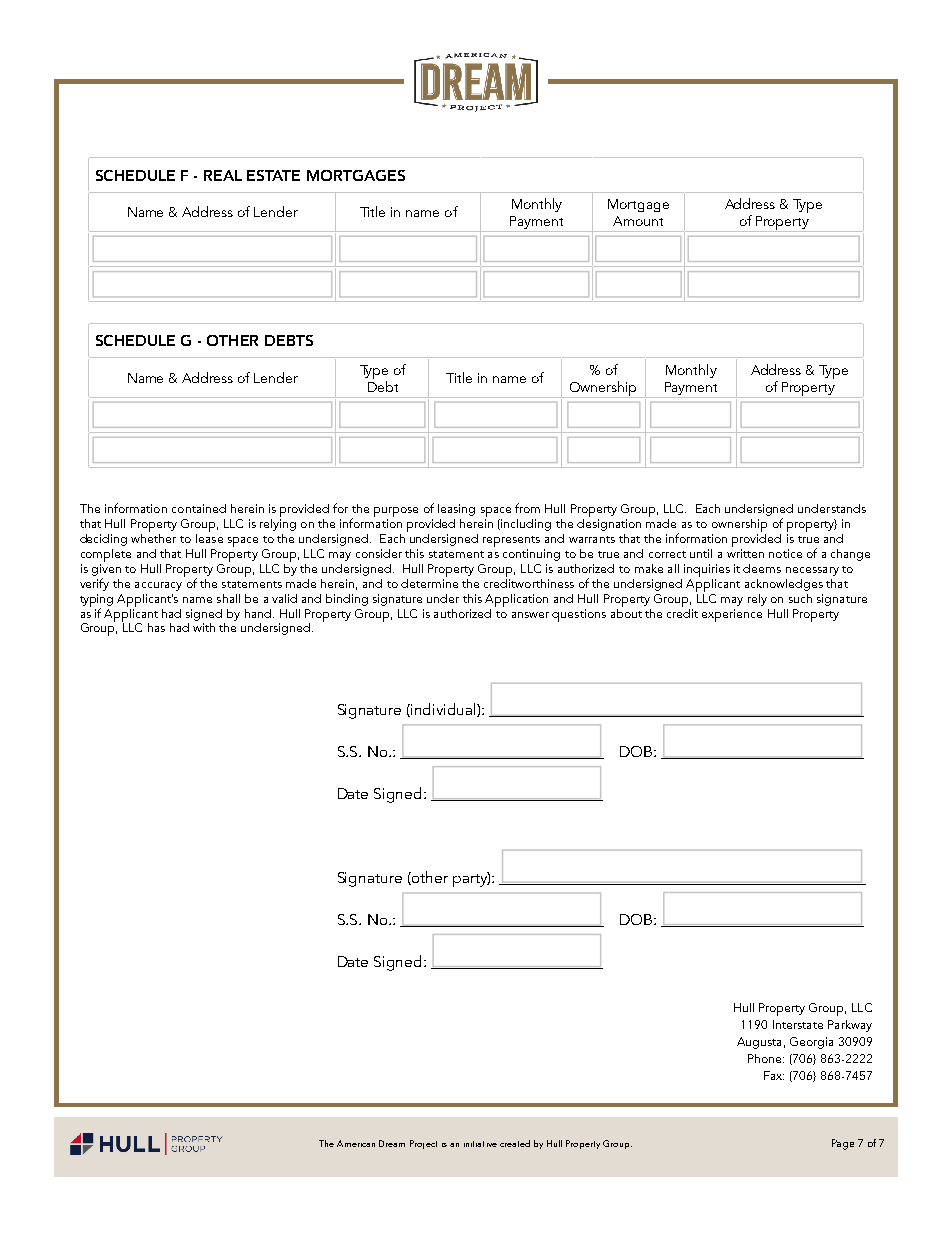  What do you see at coordinates (273, 175) in the screenshot?
I see `ESTATE` at bounding box center [273, 175].
